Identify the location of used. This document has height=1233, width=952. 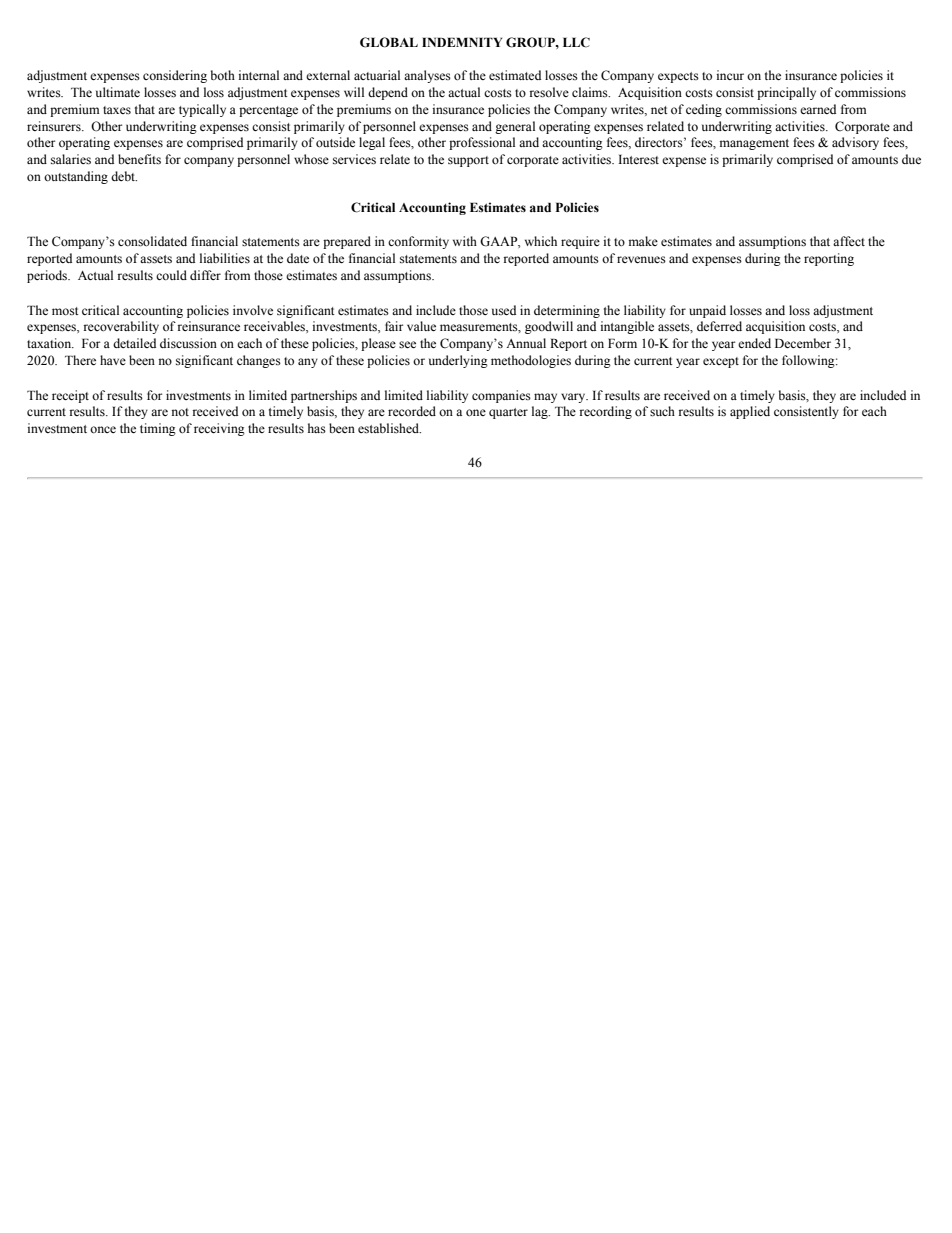
(504, 310).
